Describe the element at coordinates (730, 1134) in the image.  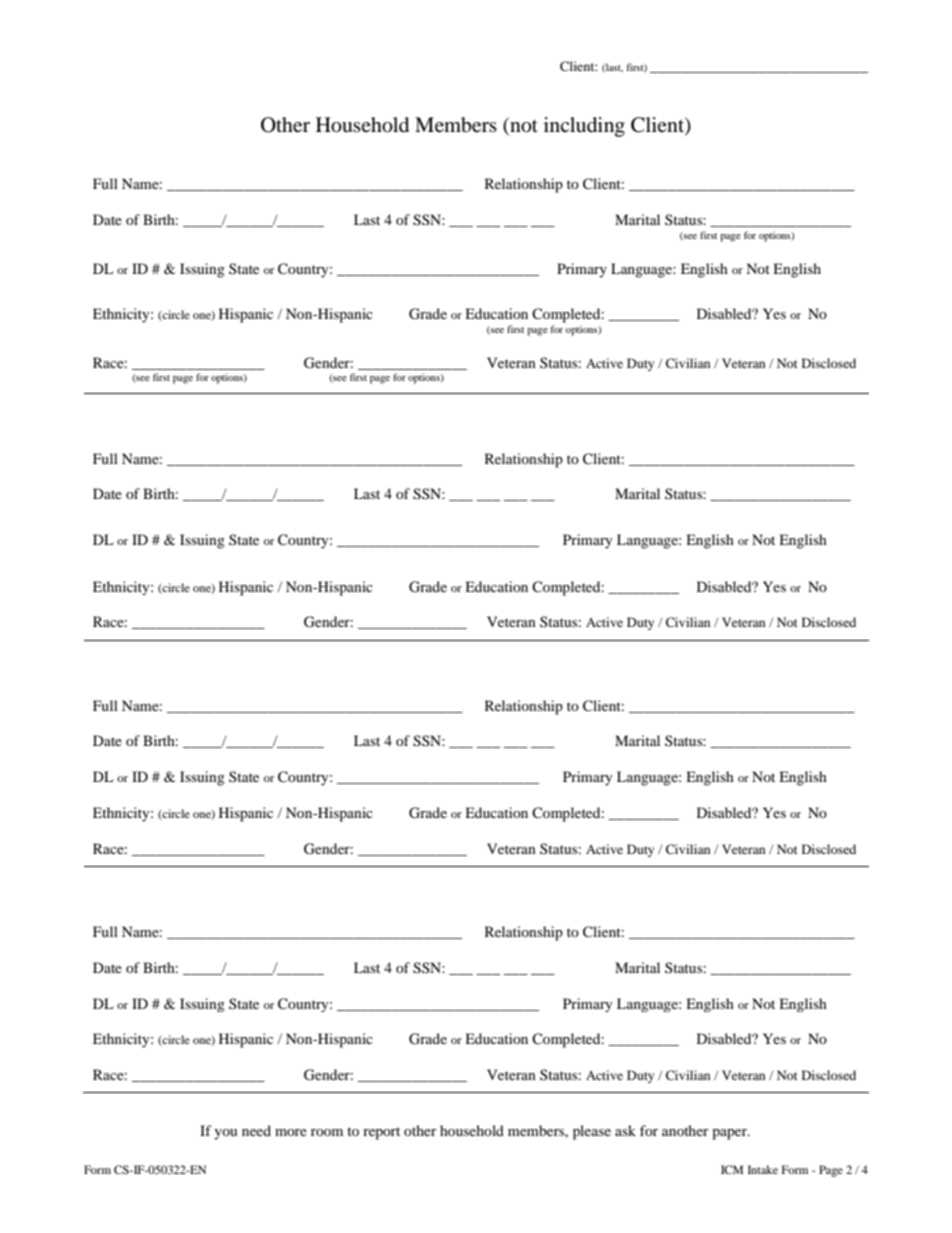
I see `paper` at that location.
